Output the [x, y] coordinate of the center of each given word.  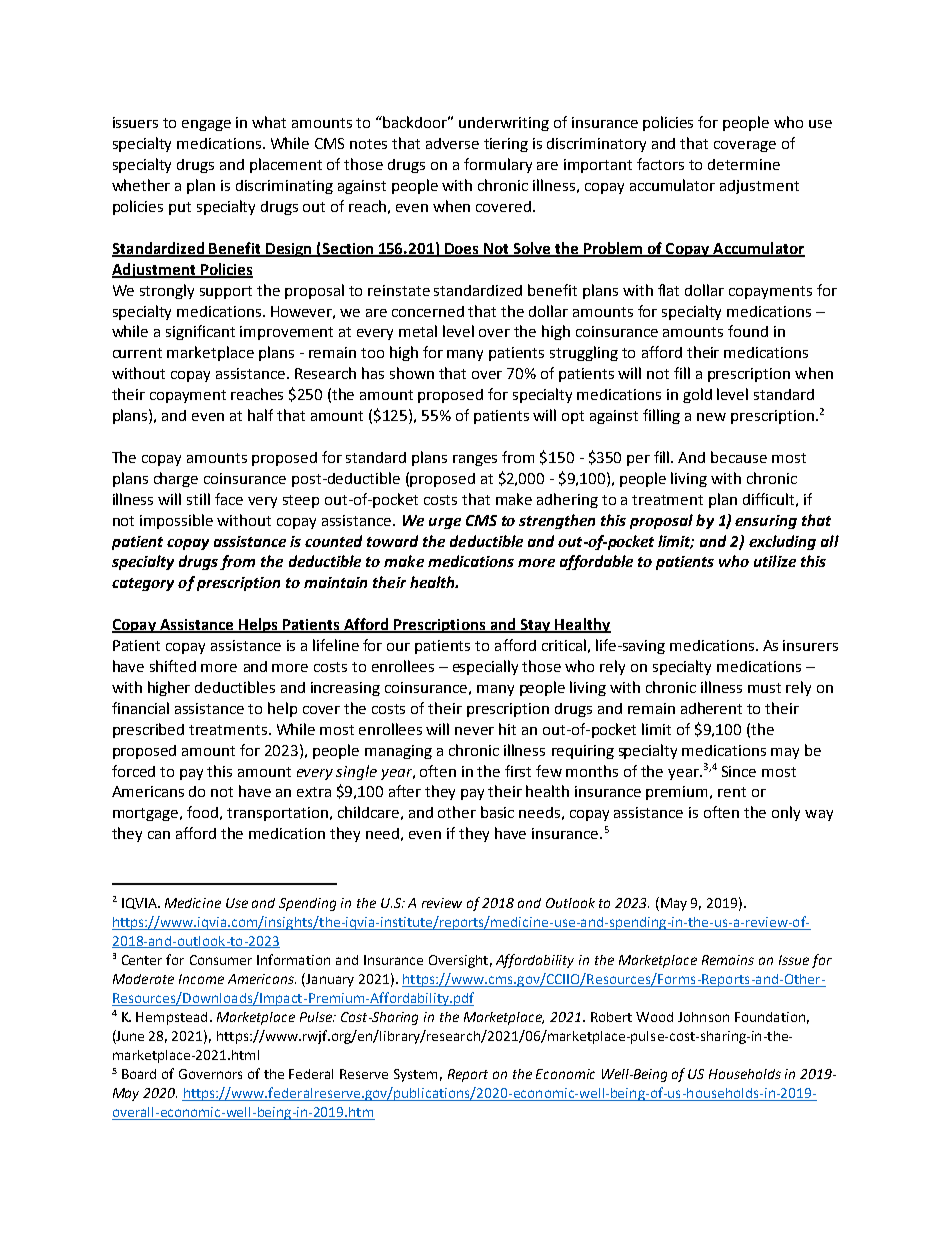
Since [739, 771]
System [415, 1075]
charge [176, 479]
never [474, 731]
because [739, 457]
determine [744, 164]
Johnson [703, 1017]
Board [139, 1074]
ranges [475, 460]
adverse [452, 143]
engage [206, 125]
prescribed [148, 730]
